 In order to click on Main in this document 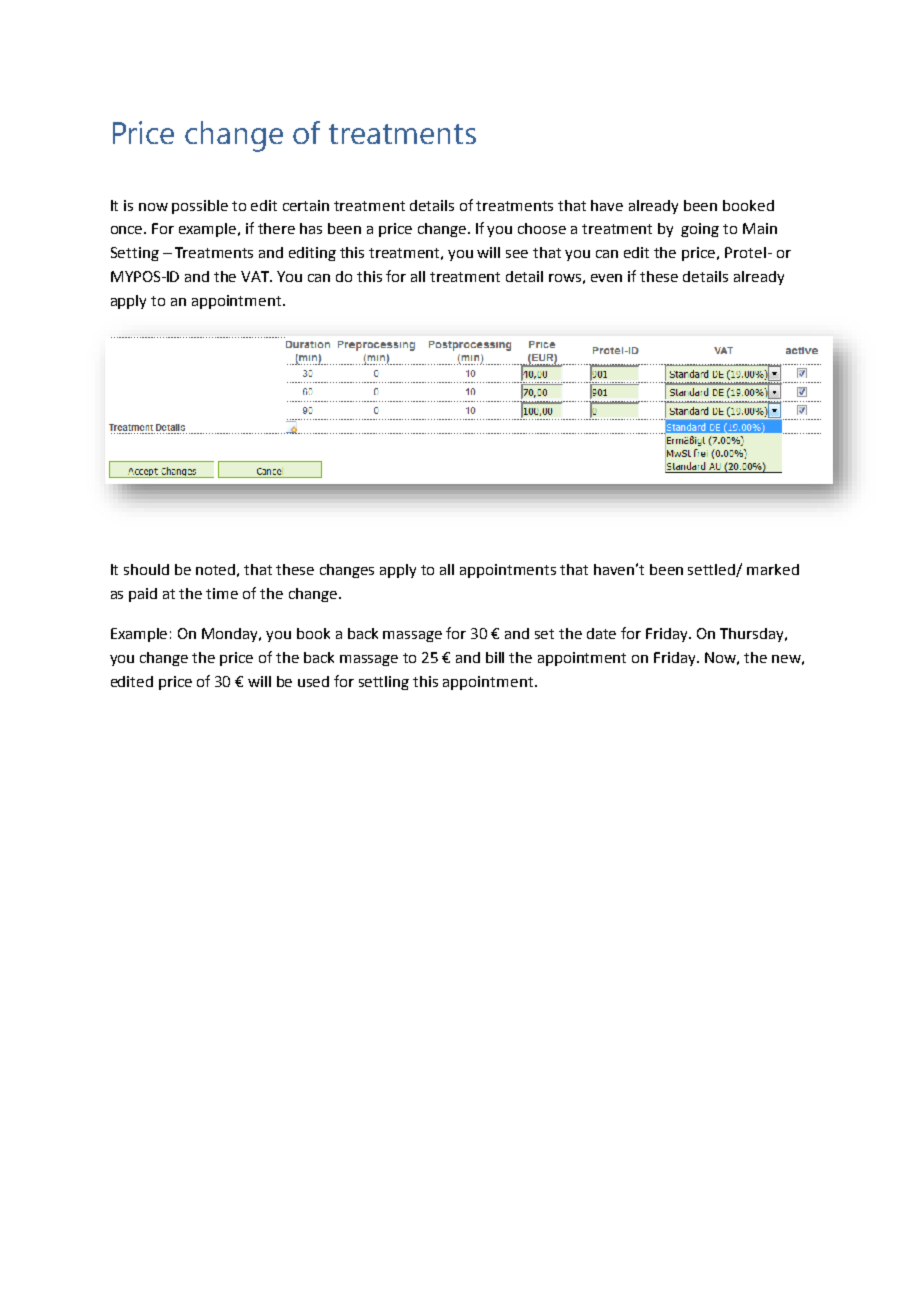, I will do `click(760, 228)`.
